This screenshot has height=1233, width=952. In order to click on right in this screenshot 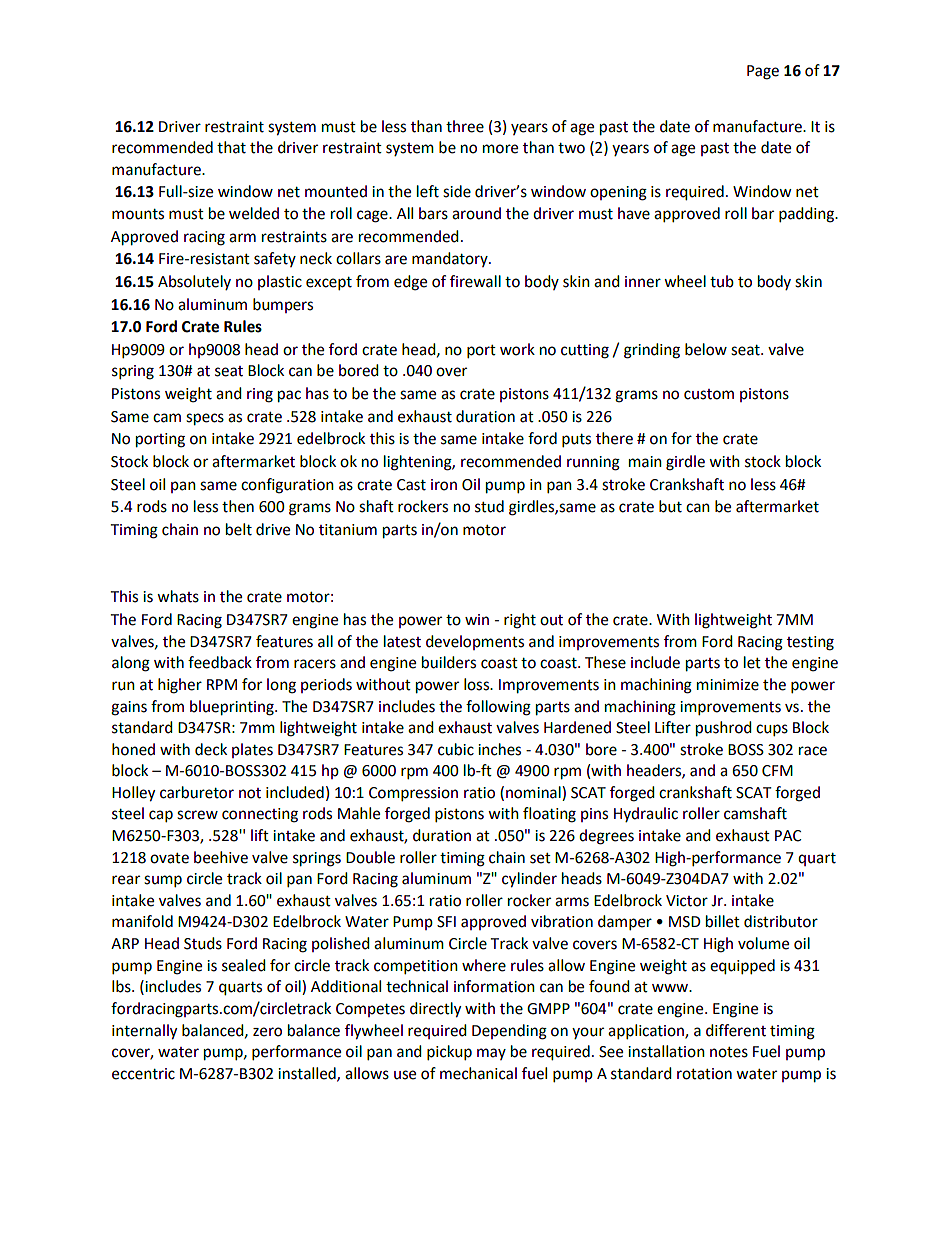, I will do `click(520, 621)`.
